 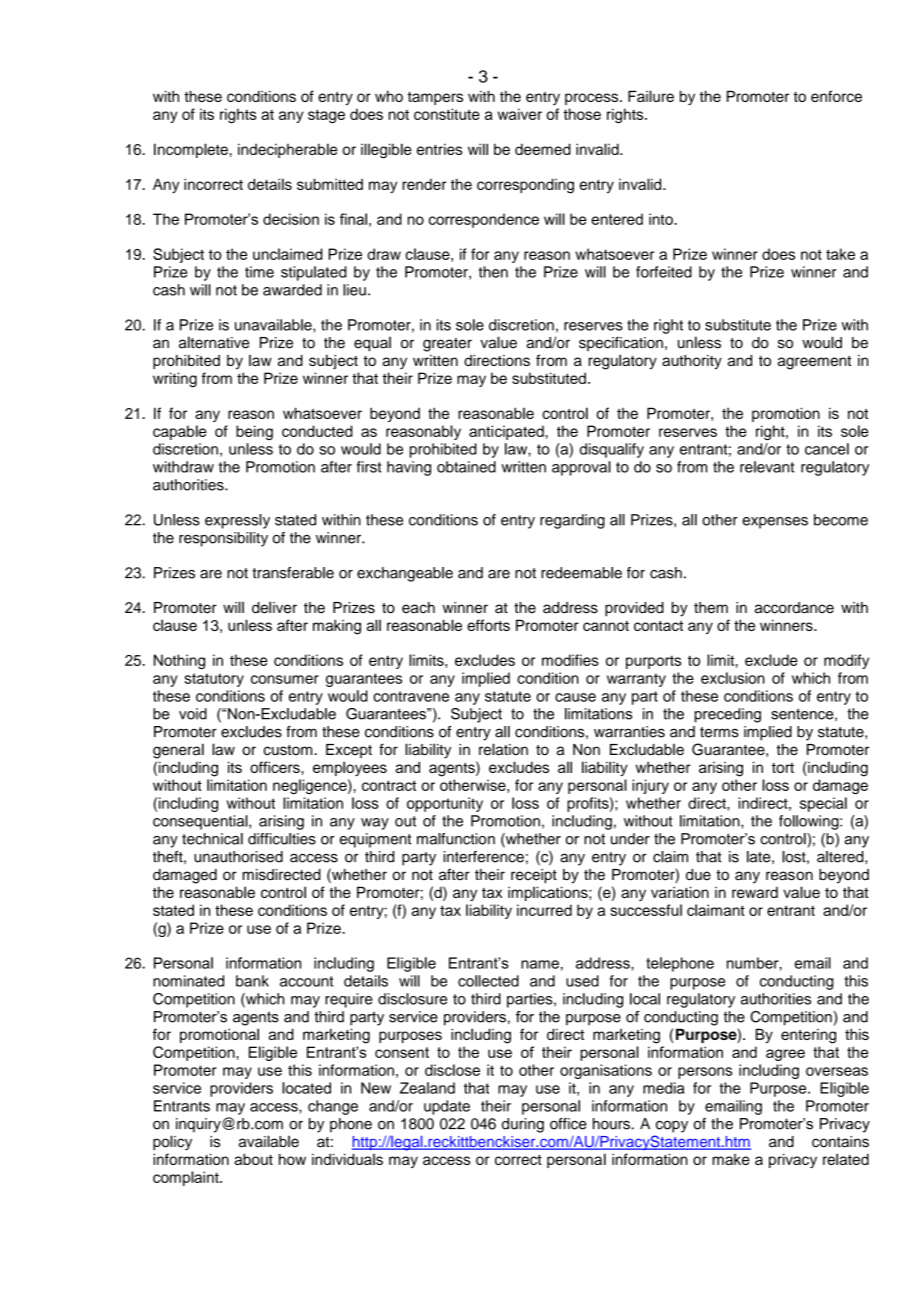 I want to click on during, so click(x=523, y=1125).
